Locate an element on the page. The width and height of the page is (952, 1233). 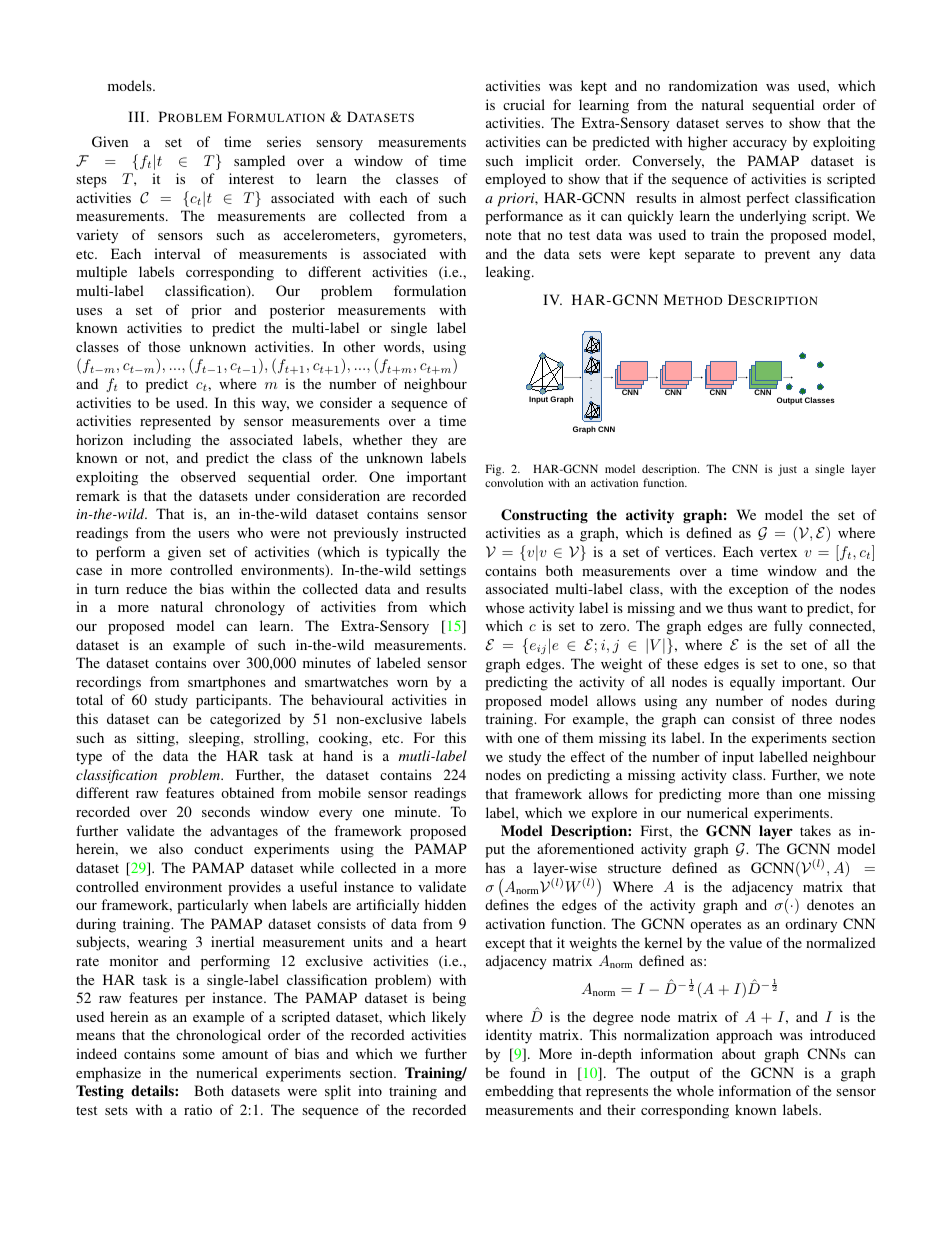
III is located at coordinates (136, 116).
